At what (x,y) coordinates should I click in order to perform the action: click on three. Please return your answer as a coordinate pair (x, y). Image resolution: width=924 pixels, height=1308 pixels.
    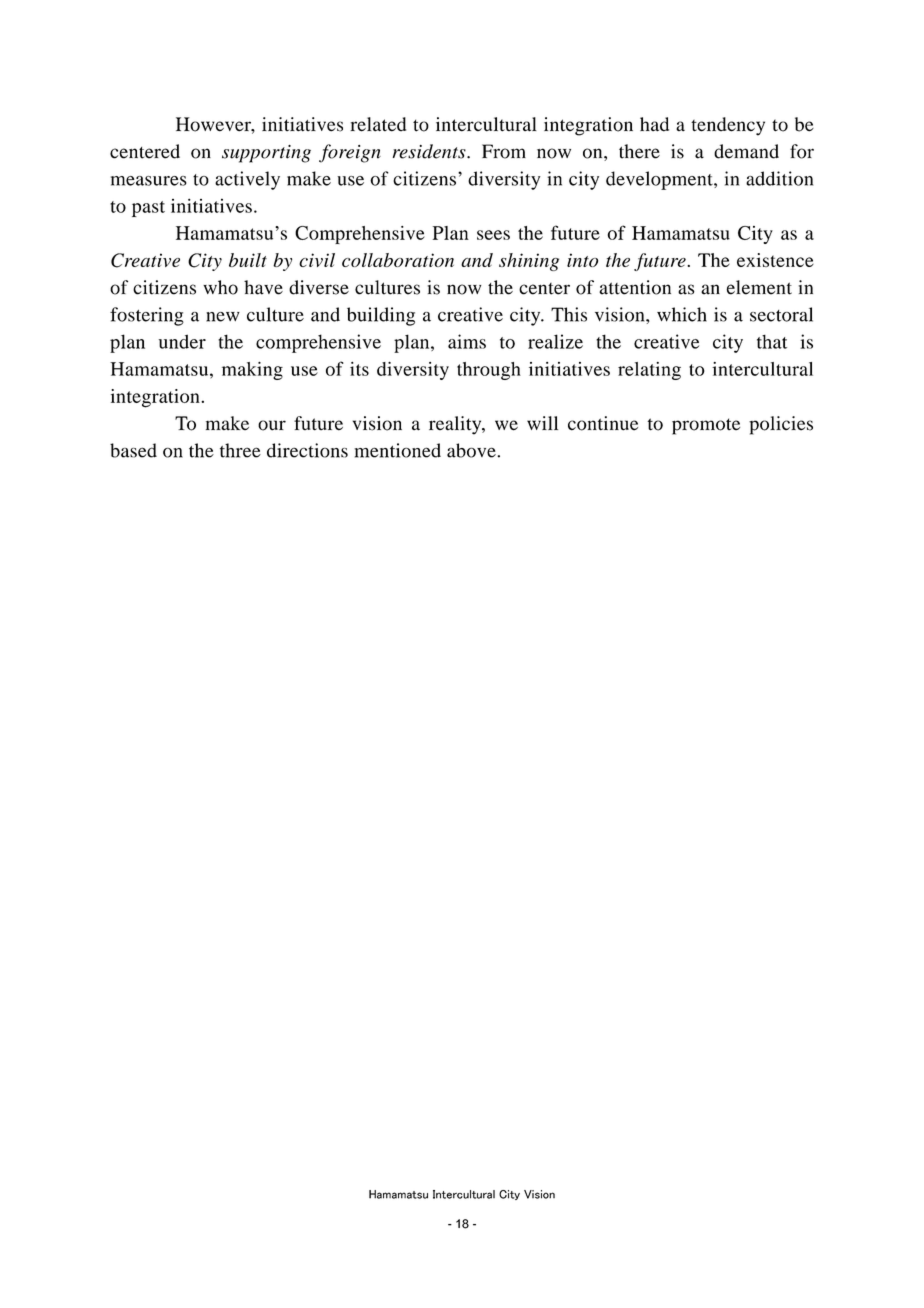
    Looking at the image, I should click on (240, 450).
